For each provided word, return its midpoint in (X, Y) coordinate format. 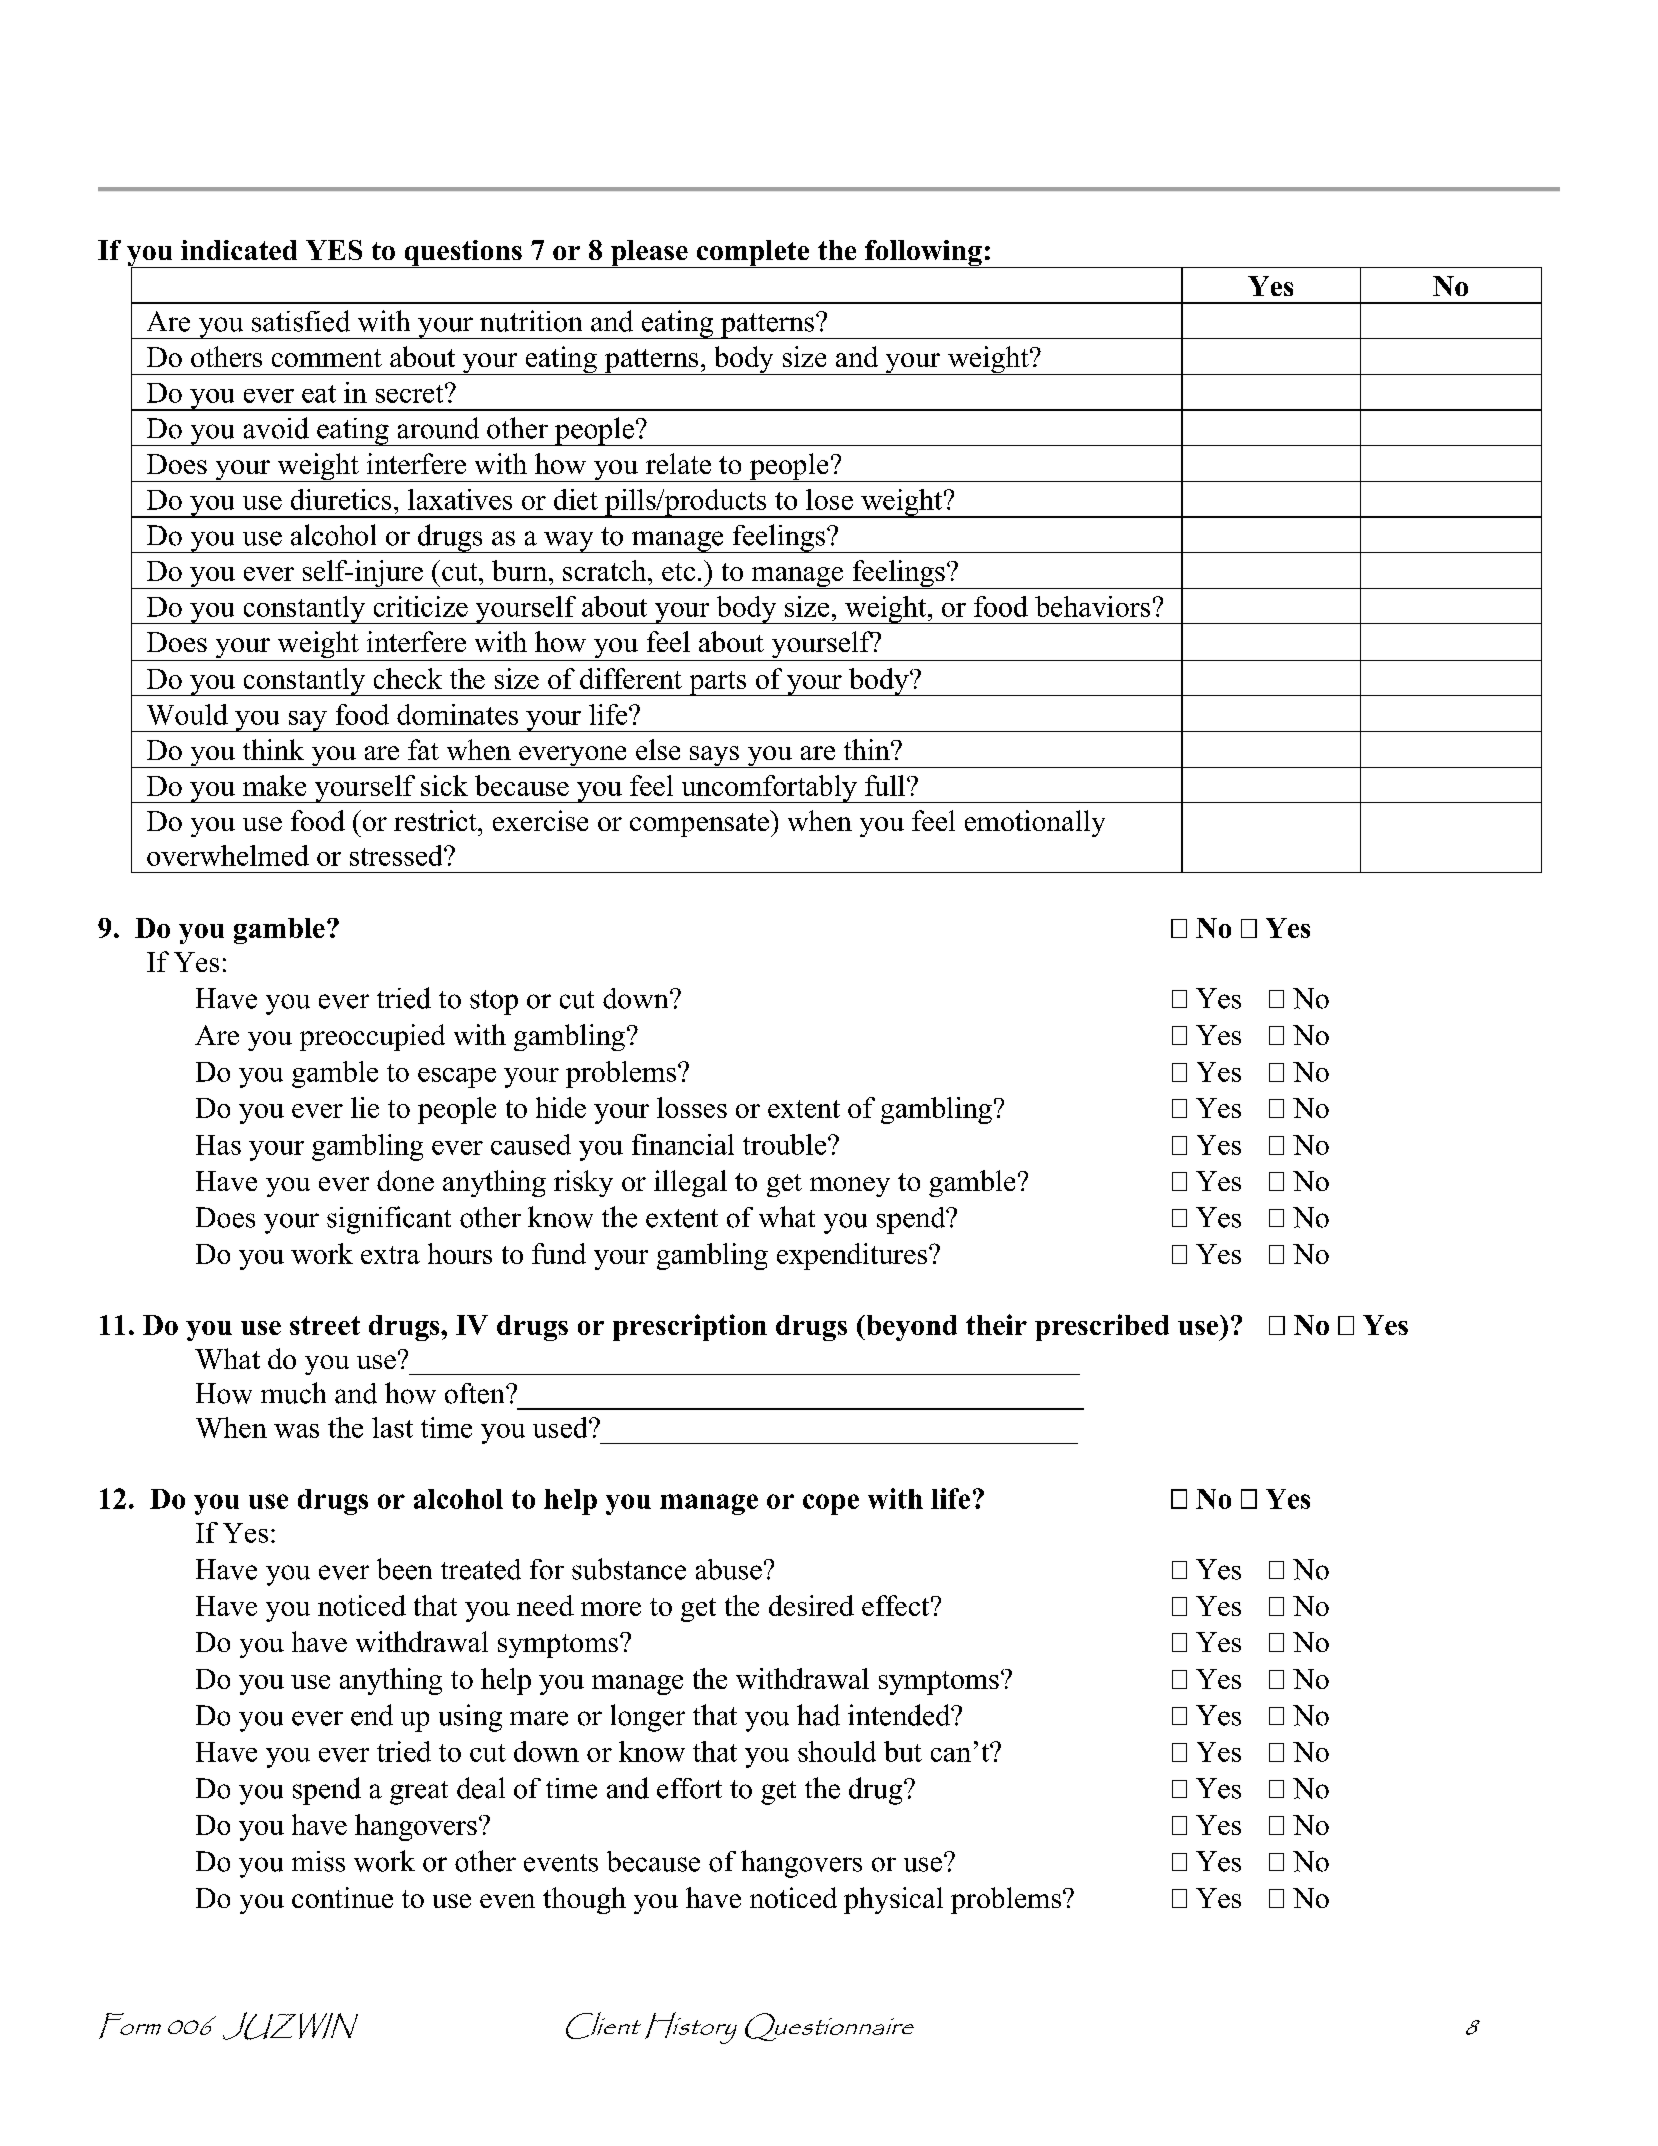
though (584, 1900)
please (649, 254)
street (325, 1325)
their (996, 1324)
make (274, 785)
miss (318, 1861)
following (923, 254)
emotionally (1035, 823)
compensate (699, 825)
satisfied (301, 321)
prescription (690, 1327)
